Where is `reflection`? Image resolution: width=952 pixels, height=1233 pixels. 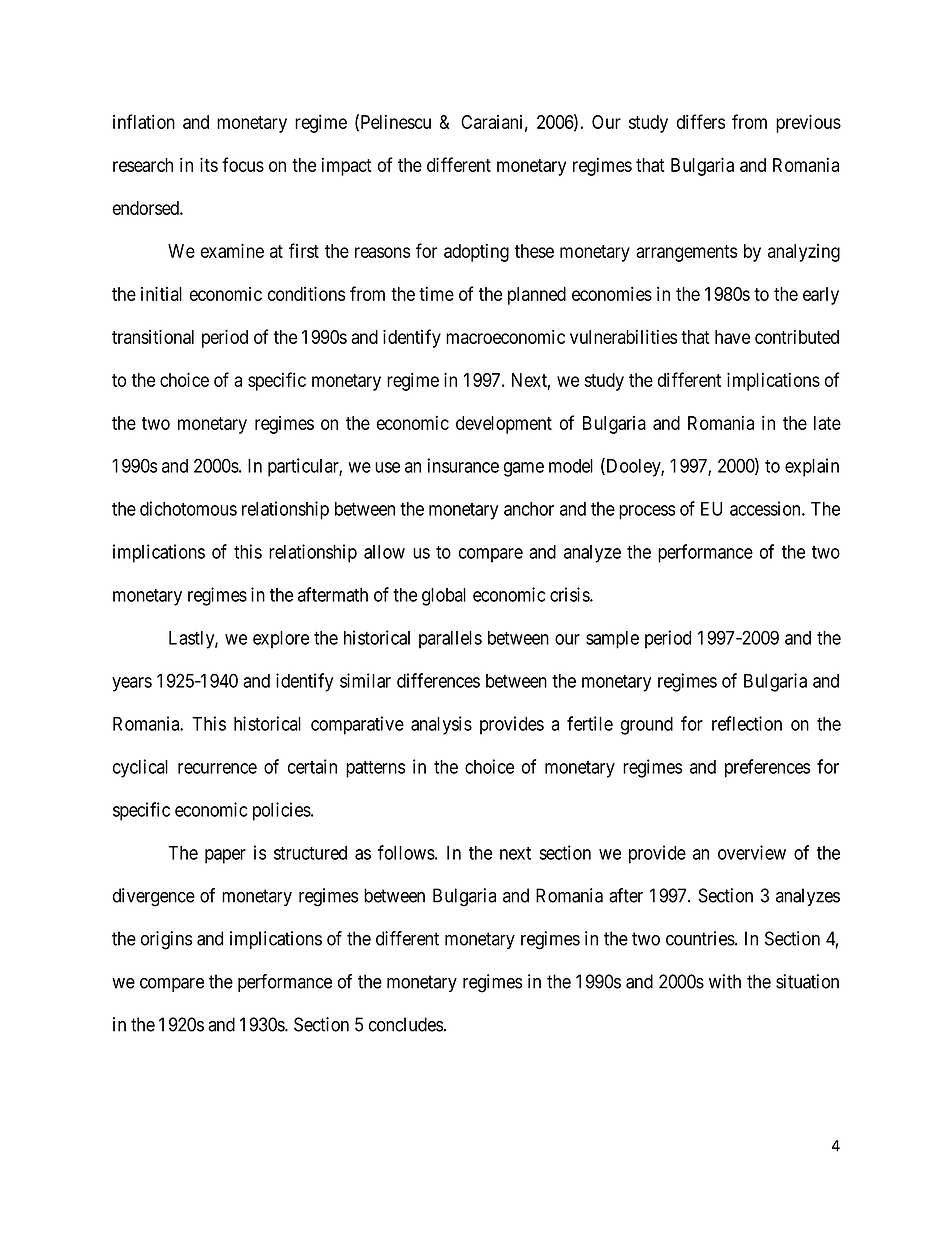
reflection is located at coordinates (747, 723).
